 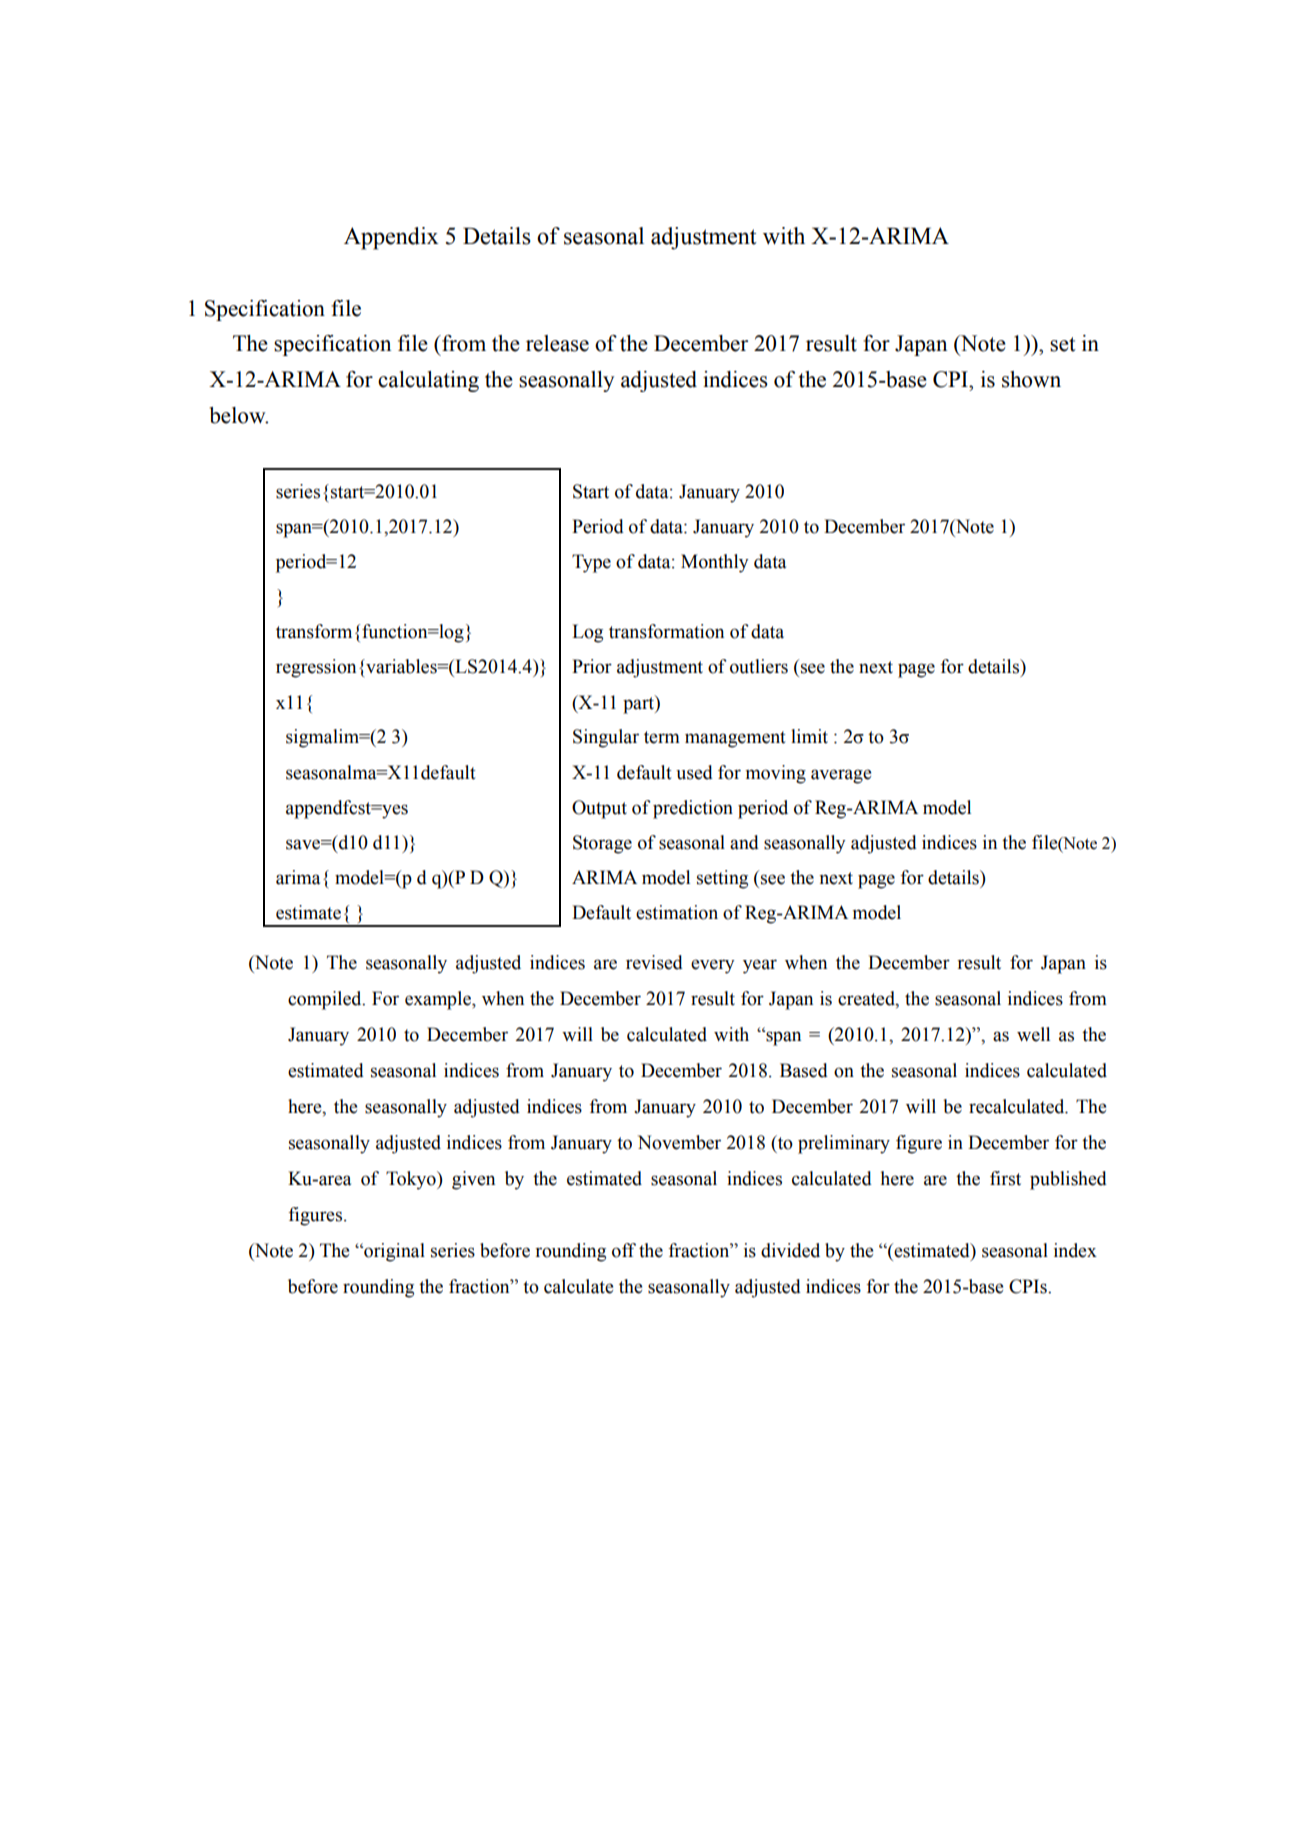 What do you see at coordinates (654, 962) in the screenshot?
I see `revised` at bounding box center [654, 962].
